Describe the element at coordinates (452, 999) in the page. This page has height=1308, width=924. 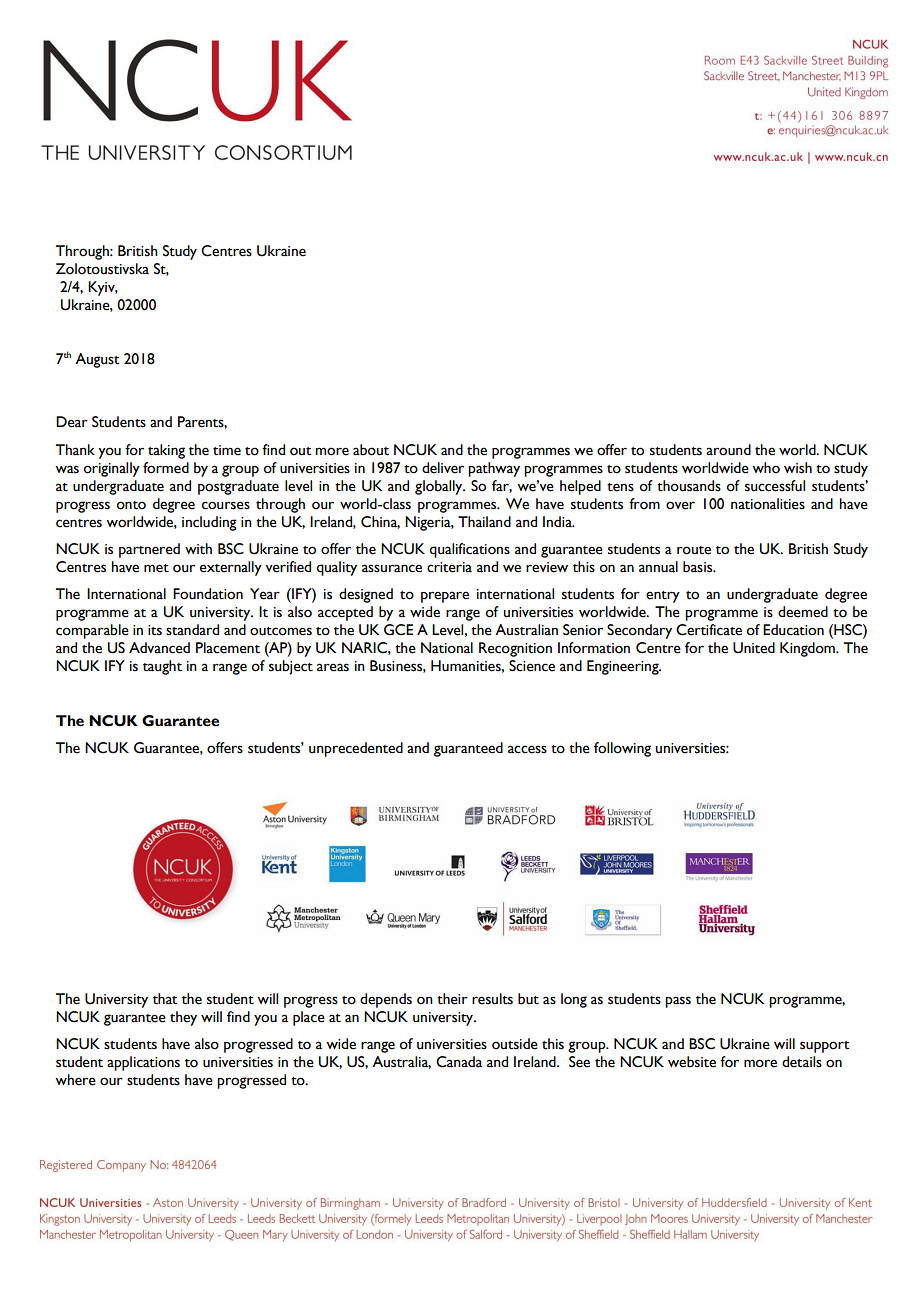
I see `their` at that location.
